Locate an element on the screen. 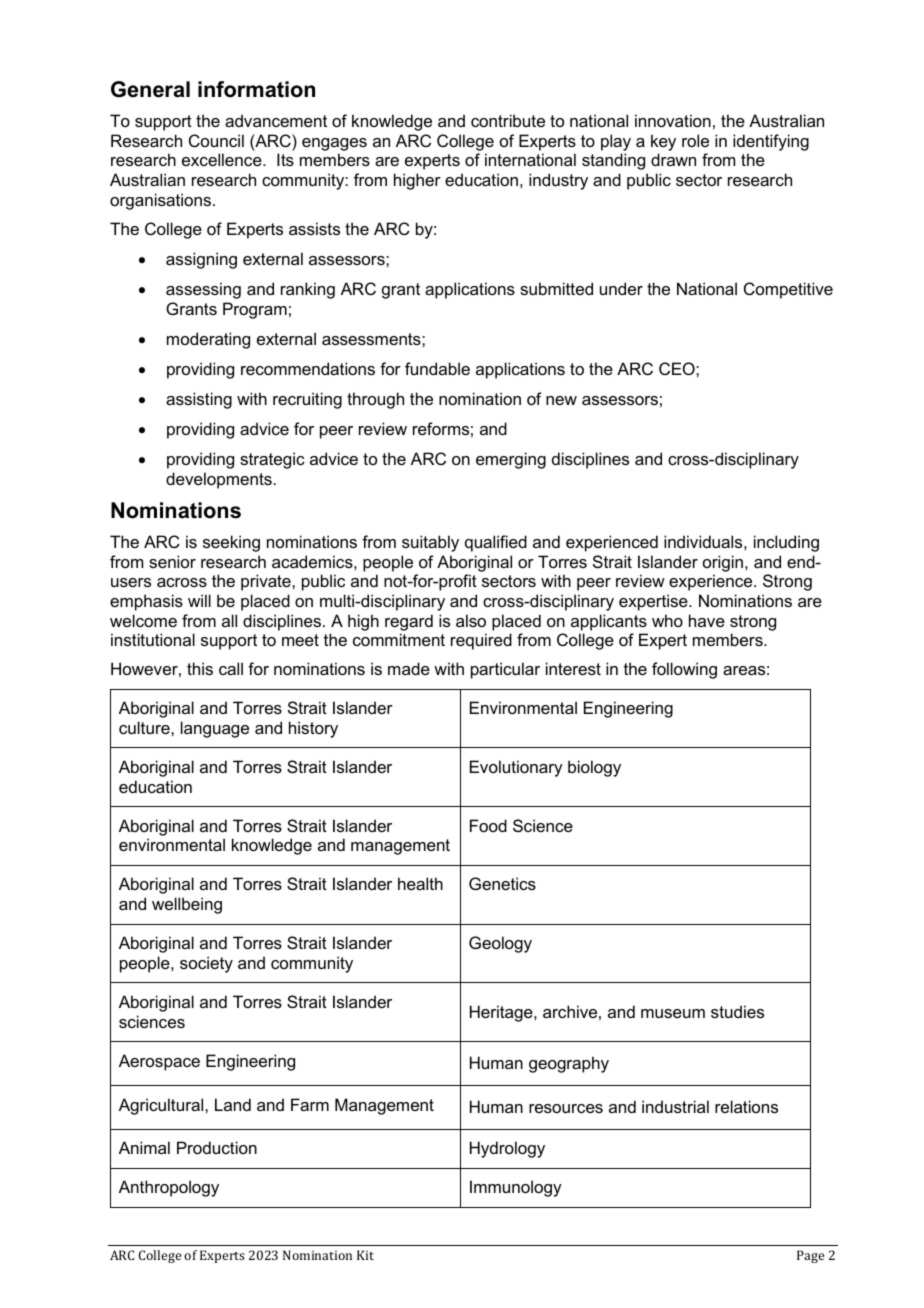 This screenshot has width=924, height=1308. required is located at coordinates (481, 641).
